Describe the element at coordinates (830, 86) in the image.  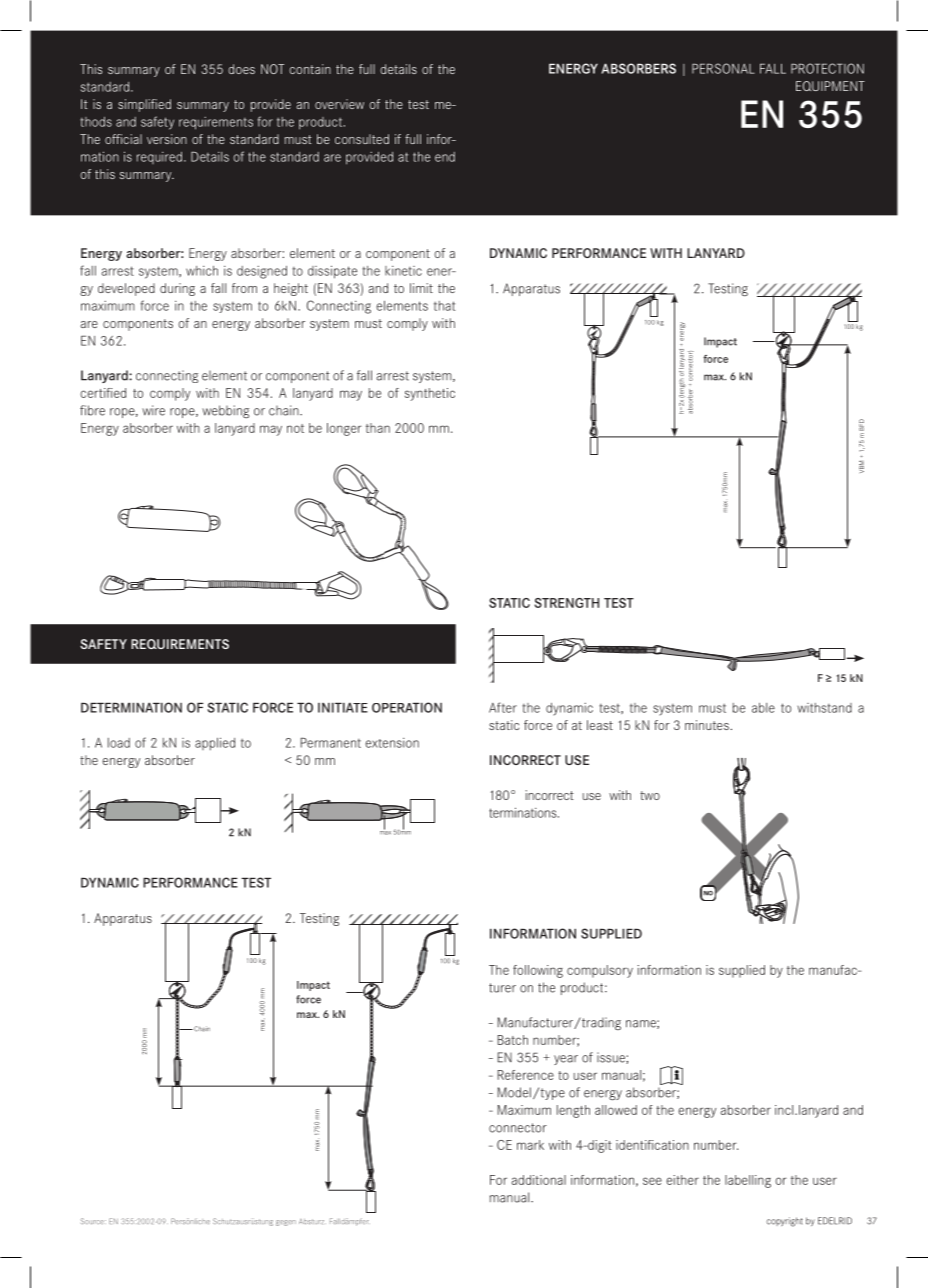
I see `EQUIPMENT` at that location.
